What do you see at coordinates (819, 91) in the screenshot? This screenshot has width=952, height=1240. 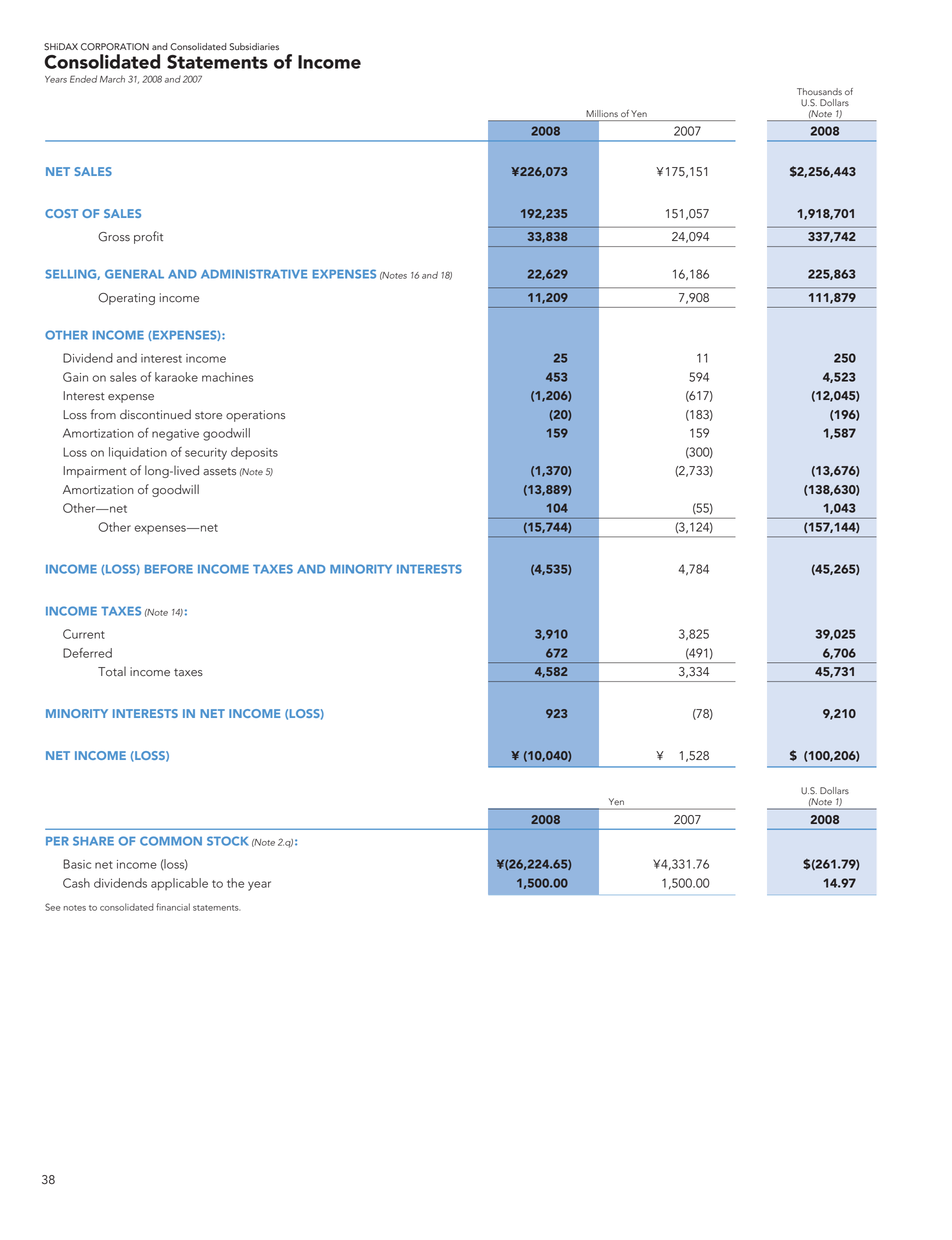 I see `Thousands` at bounding box center [819, 91].
